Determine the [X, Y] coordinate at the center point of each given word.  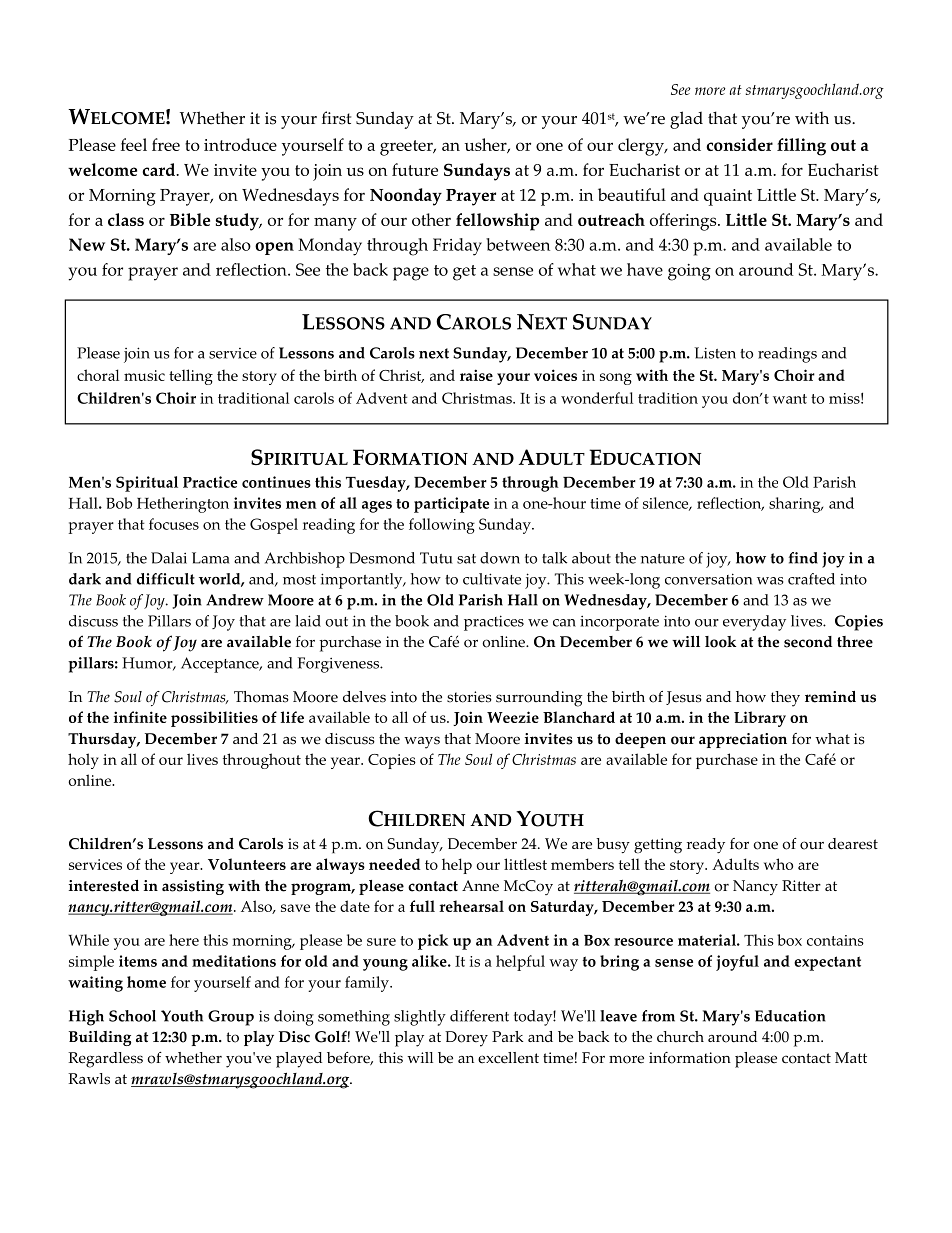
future [415, 169]
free [166, 144]
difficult [166, 579]
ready [706, 845]
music [144, 375]
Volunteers [247, 864]
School [132, 1016]
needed [394, 864]
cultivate [492, 579]
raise [476, 375]
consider [740, 144]
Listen [715, 353]
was [770, 581]
